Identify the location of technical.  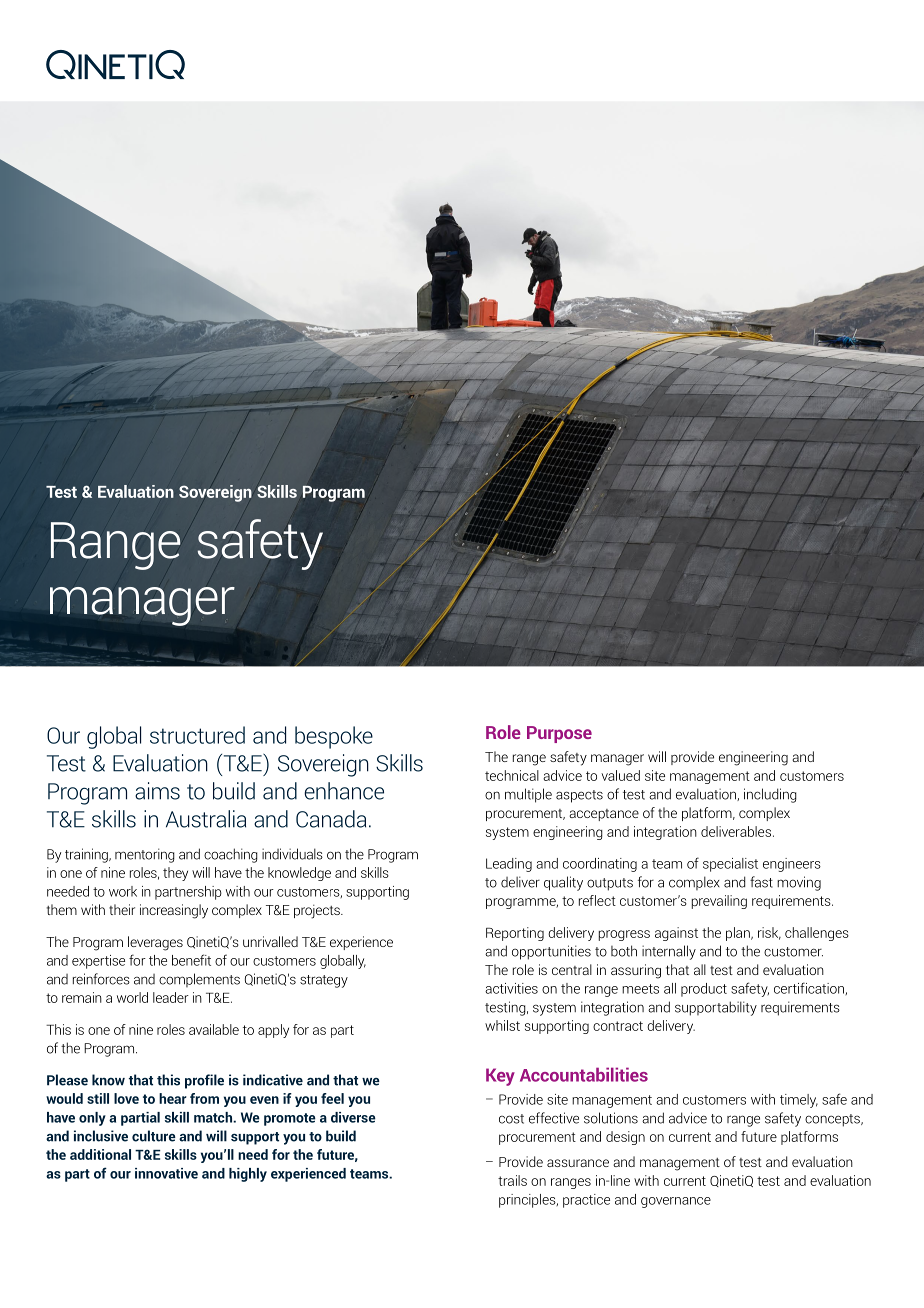
(512, 775).
